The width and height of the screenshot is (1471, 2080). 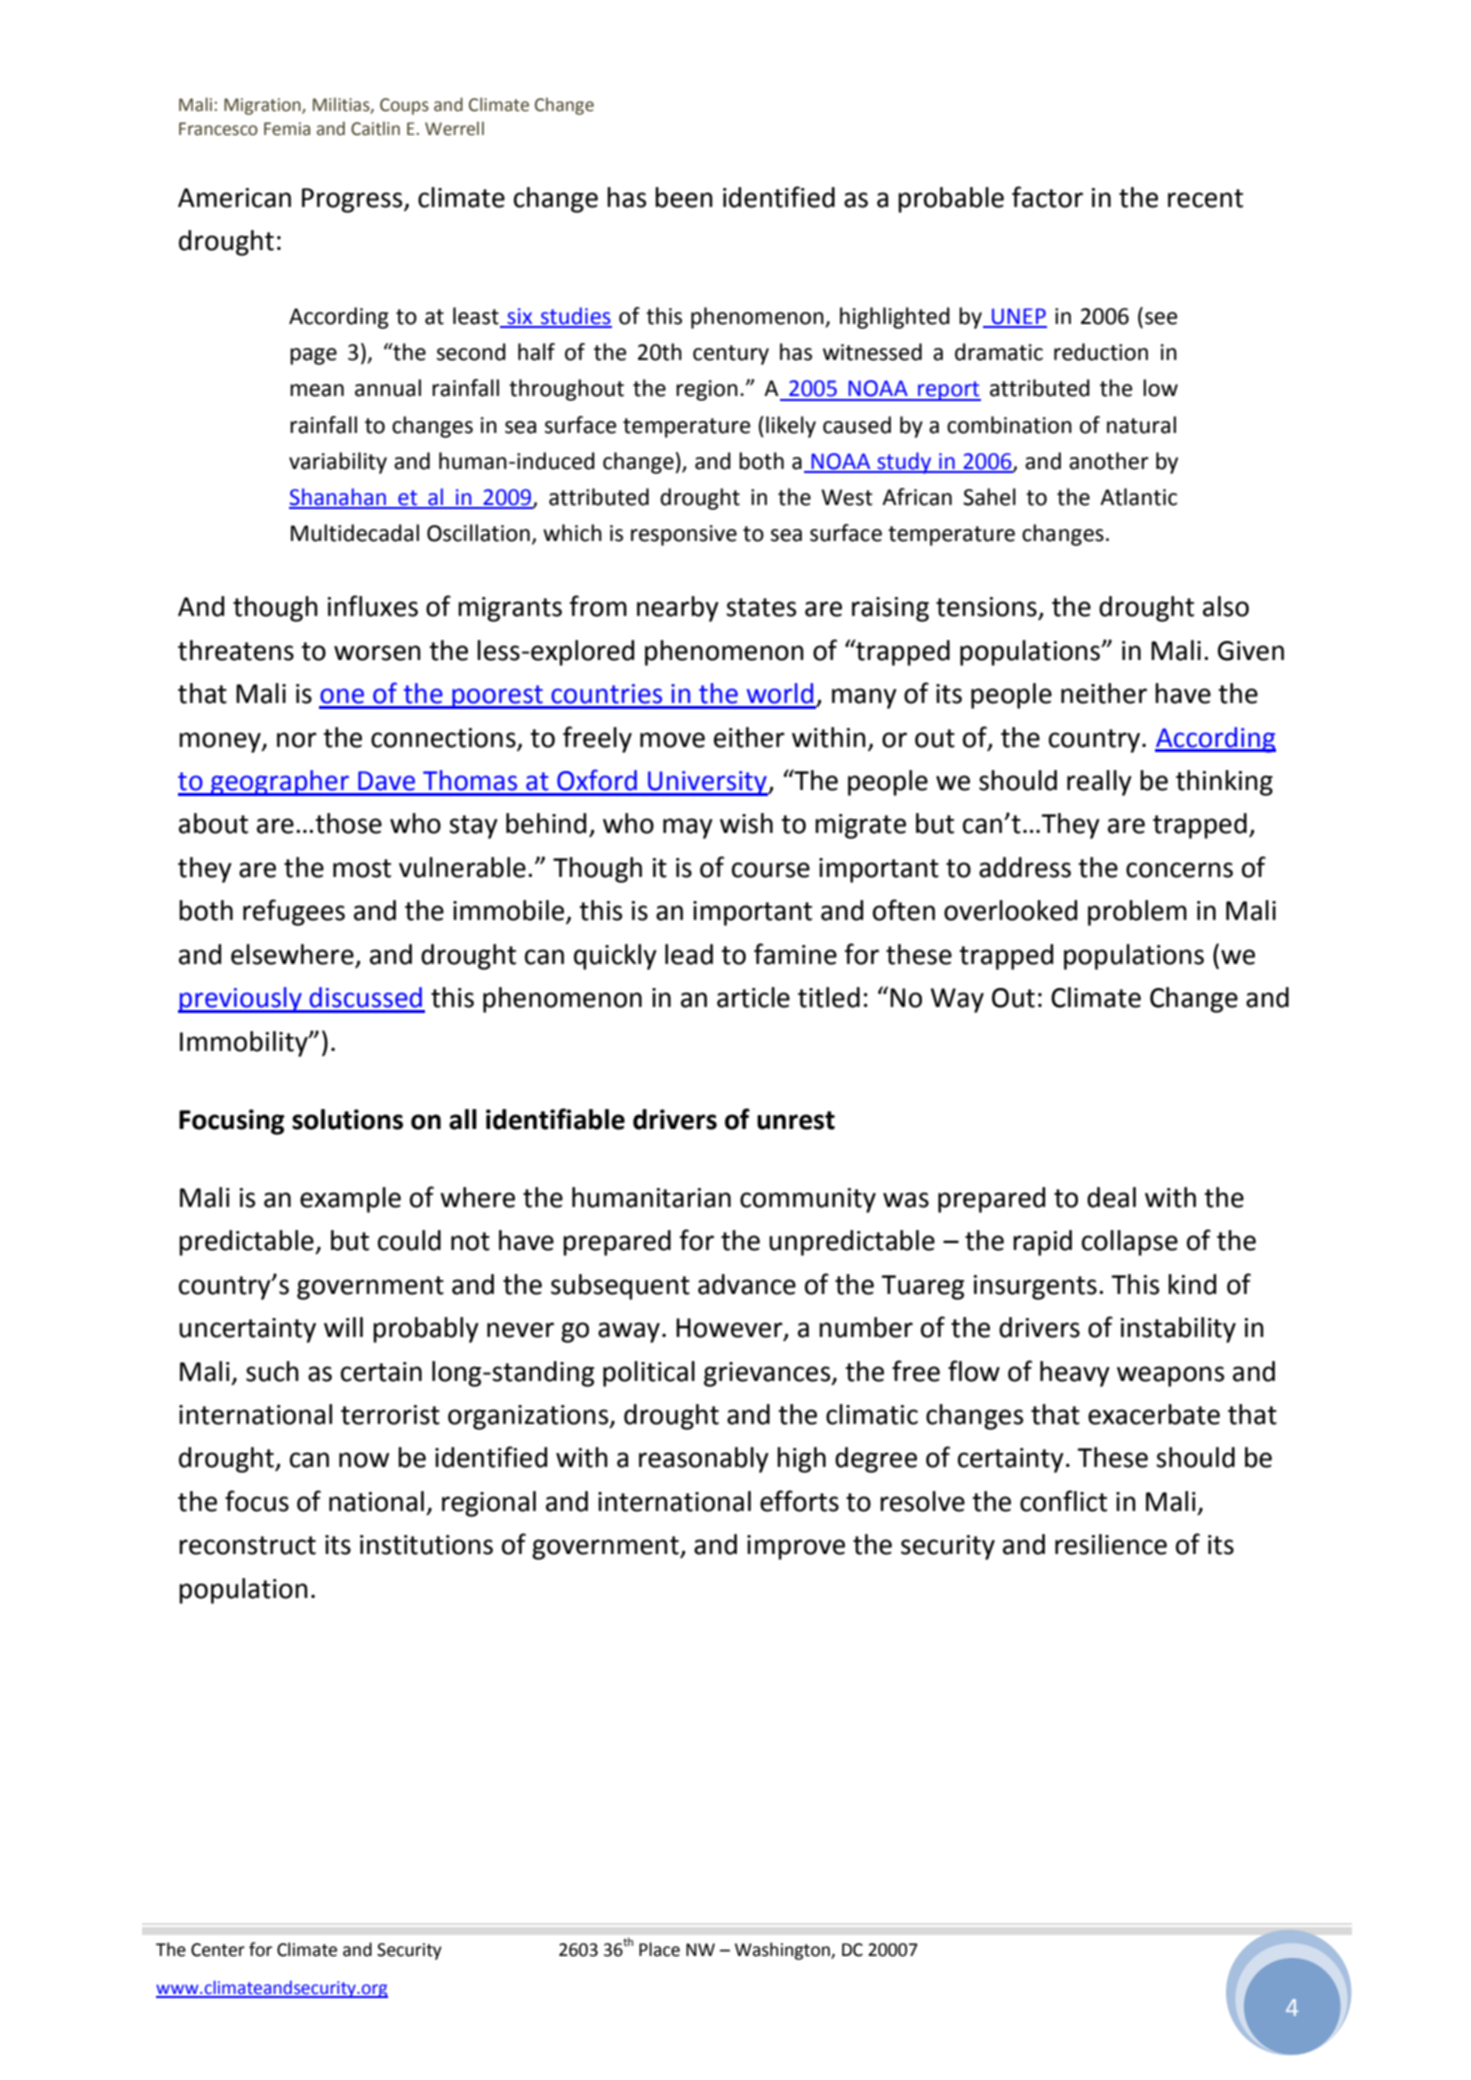 I want to click on been, so click(x=684, y=197).
